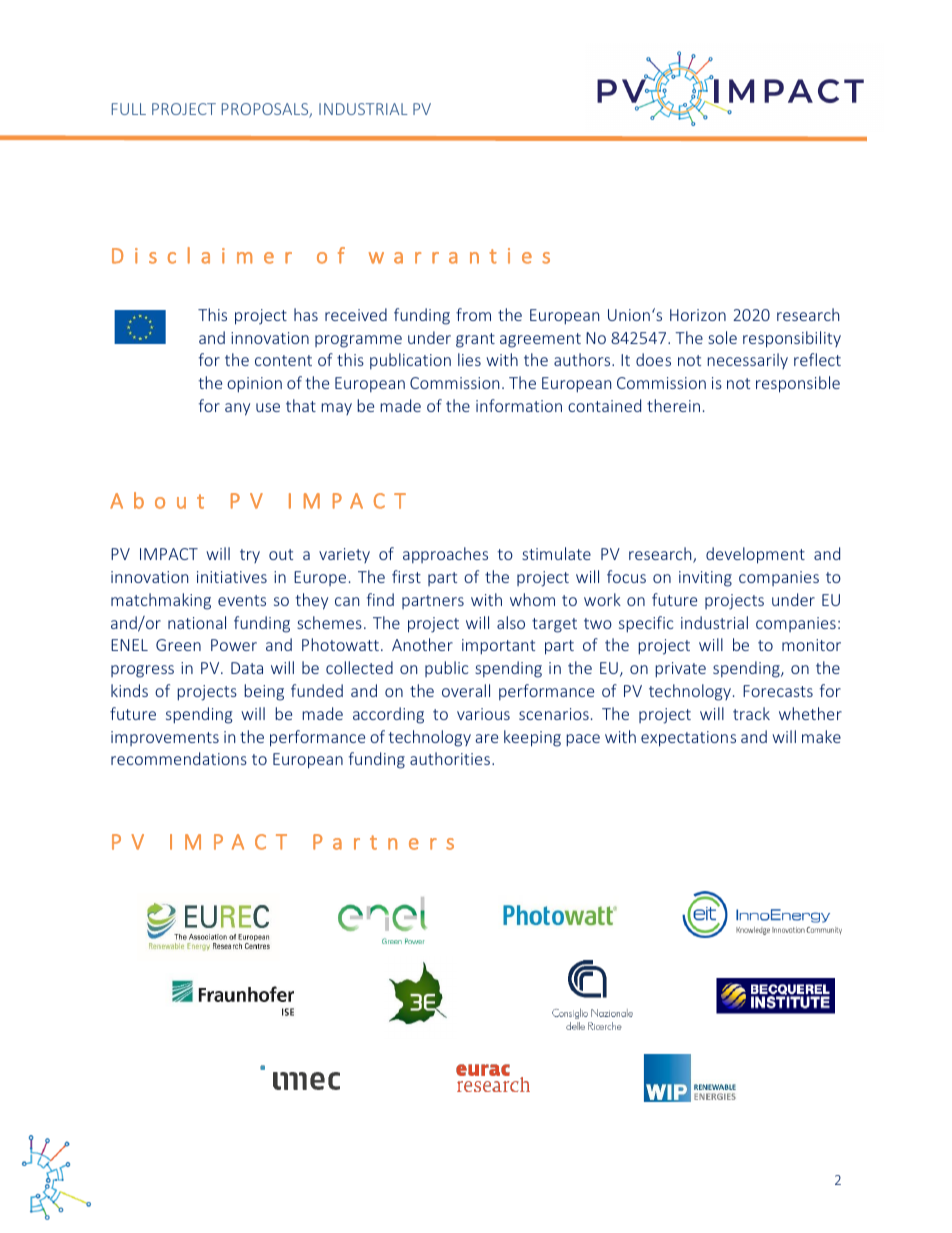  What do you see at coordinates (237, 409) in the screenshot?
I see `any` at bounding box center [237, 409].
